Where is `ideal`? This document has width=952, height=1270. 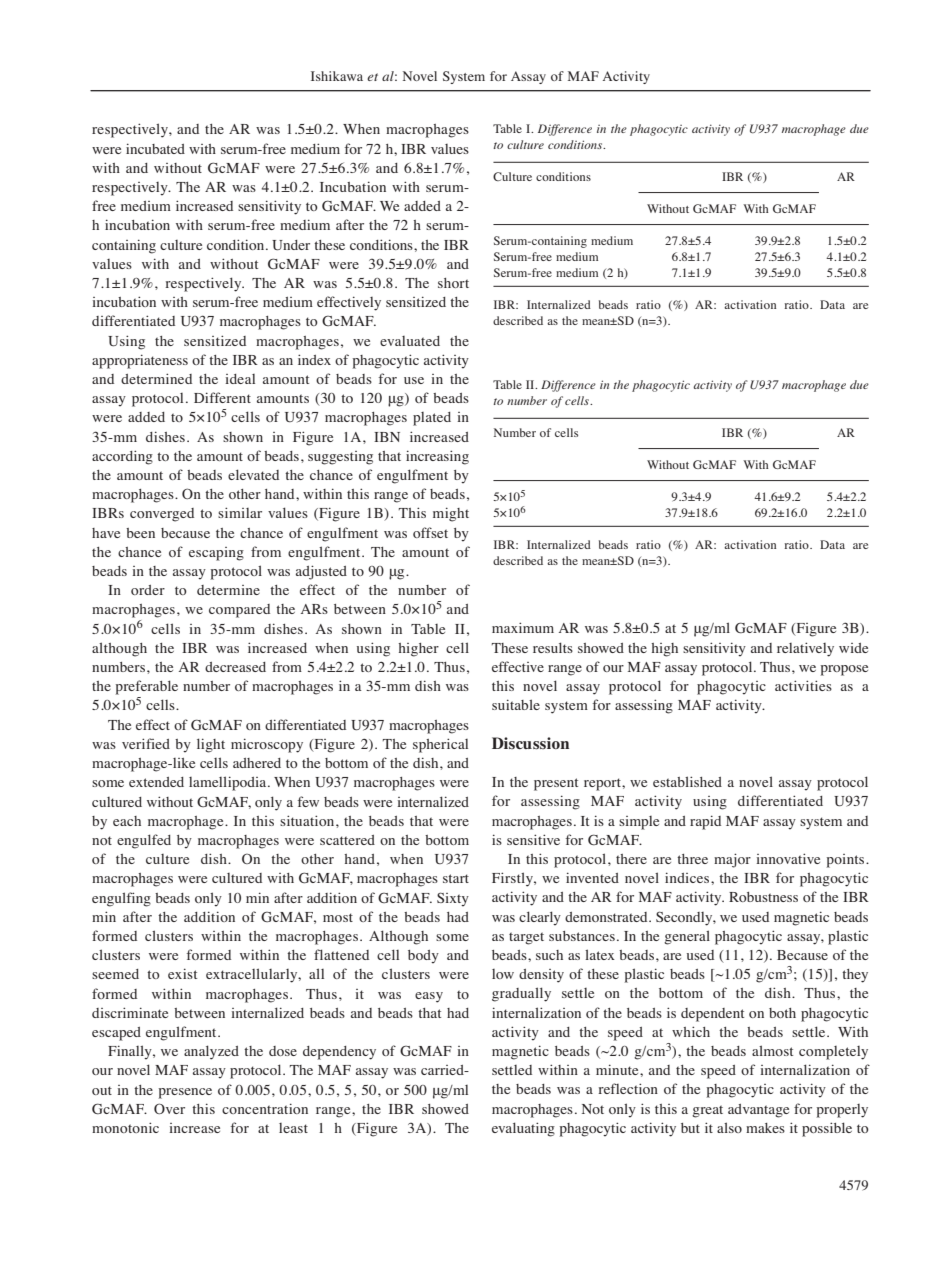 ideal is located at coordinates (240, 379).
